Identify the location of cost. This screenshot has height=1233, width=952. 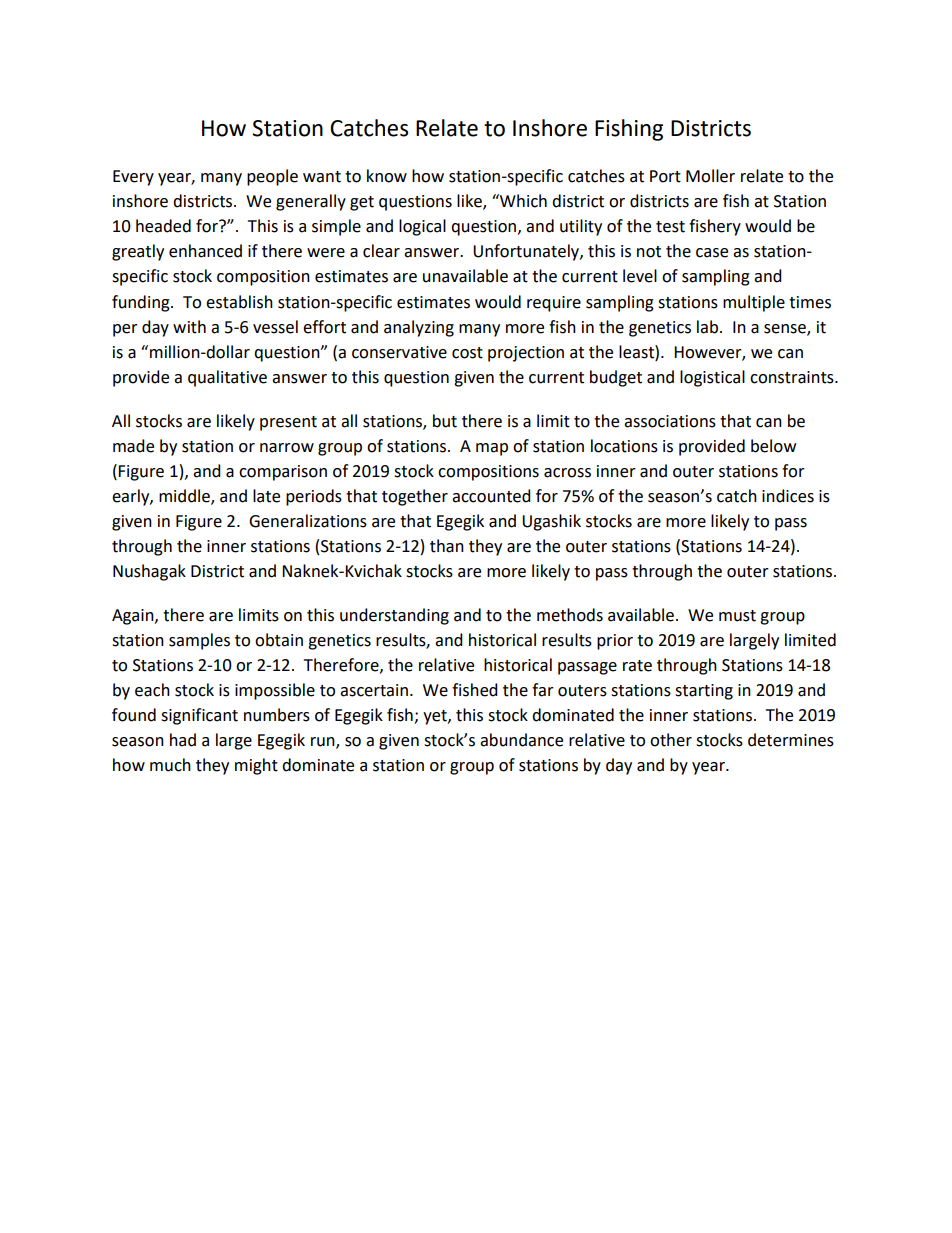
(467, 353).
